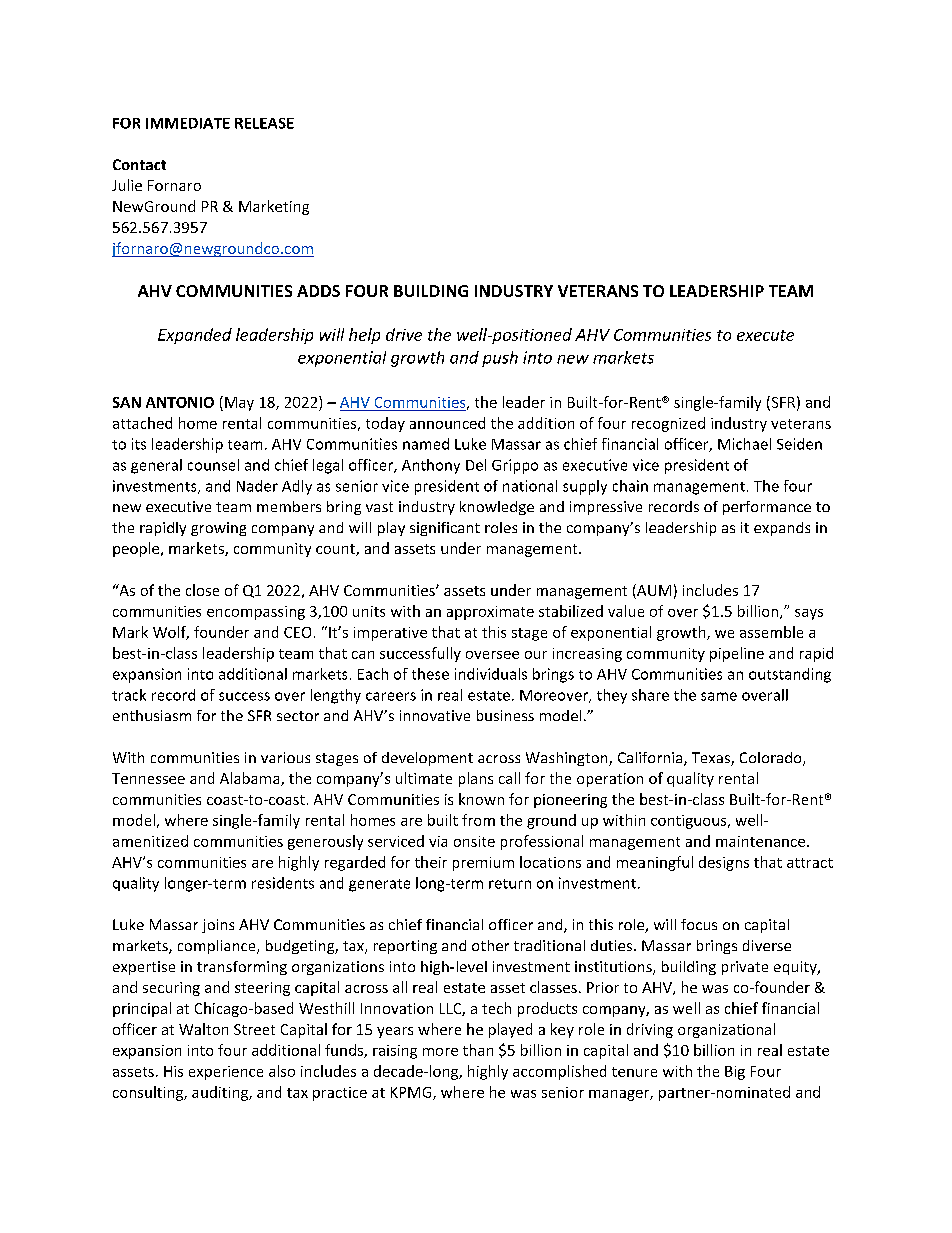 This screenshot has height=1233, width=952. I want to click on RELEASE, so click(264, 123).
